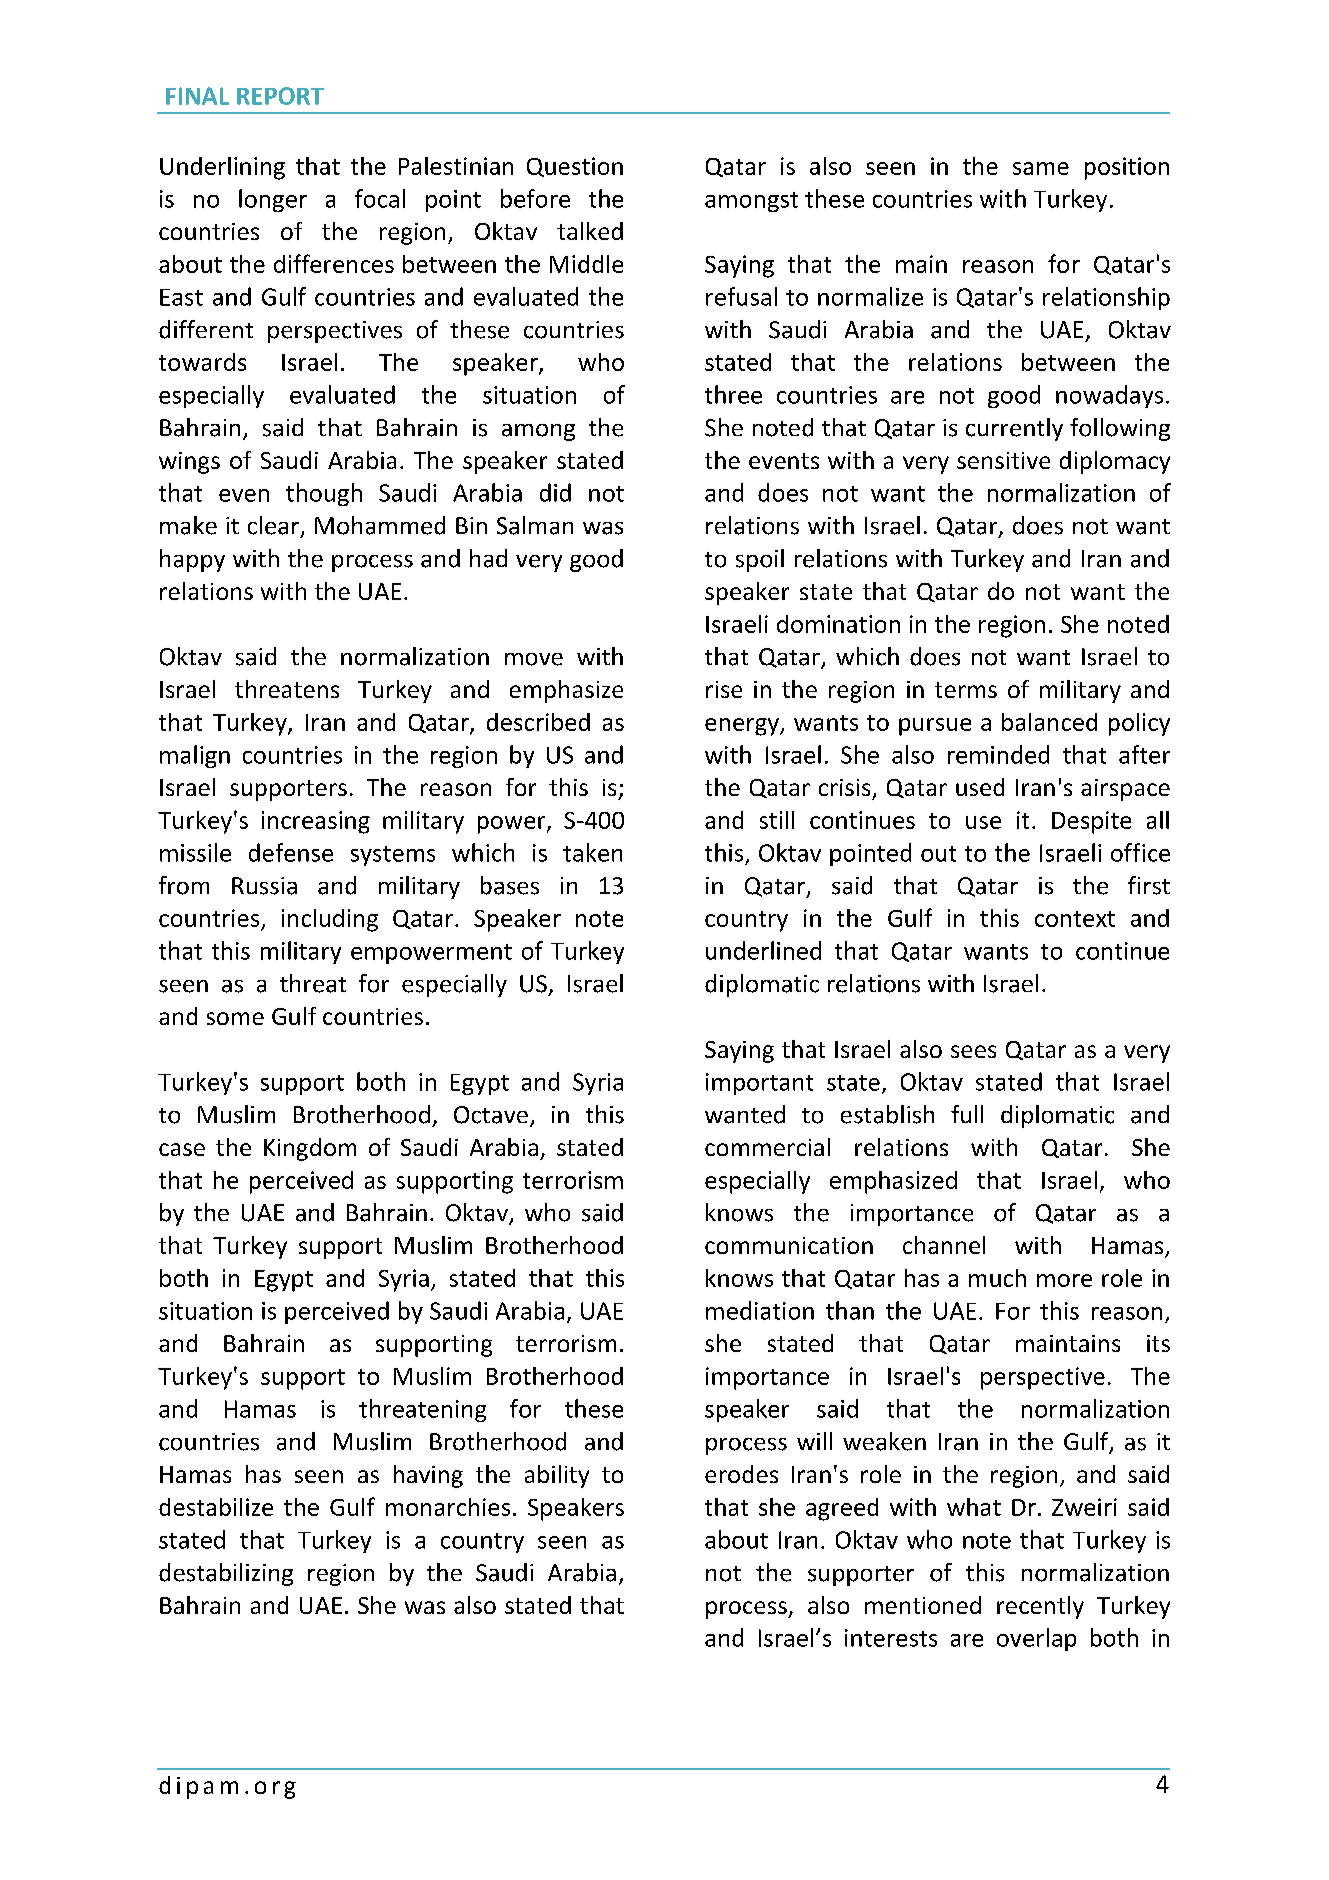 Image resolution: width=1329 pixels, height=1880 pixels. Describe the element at coordinates (226, 1574) in the screenshot. I see `destabilizing` at that location.
